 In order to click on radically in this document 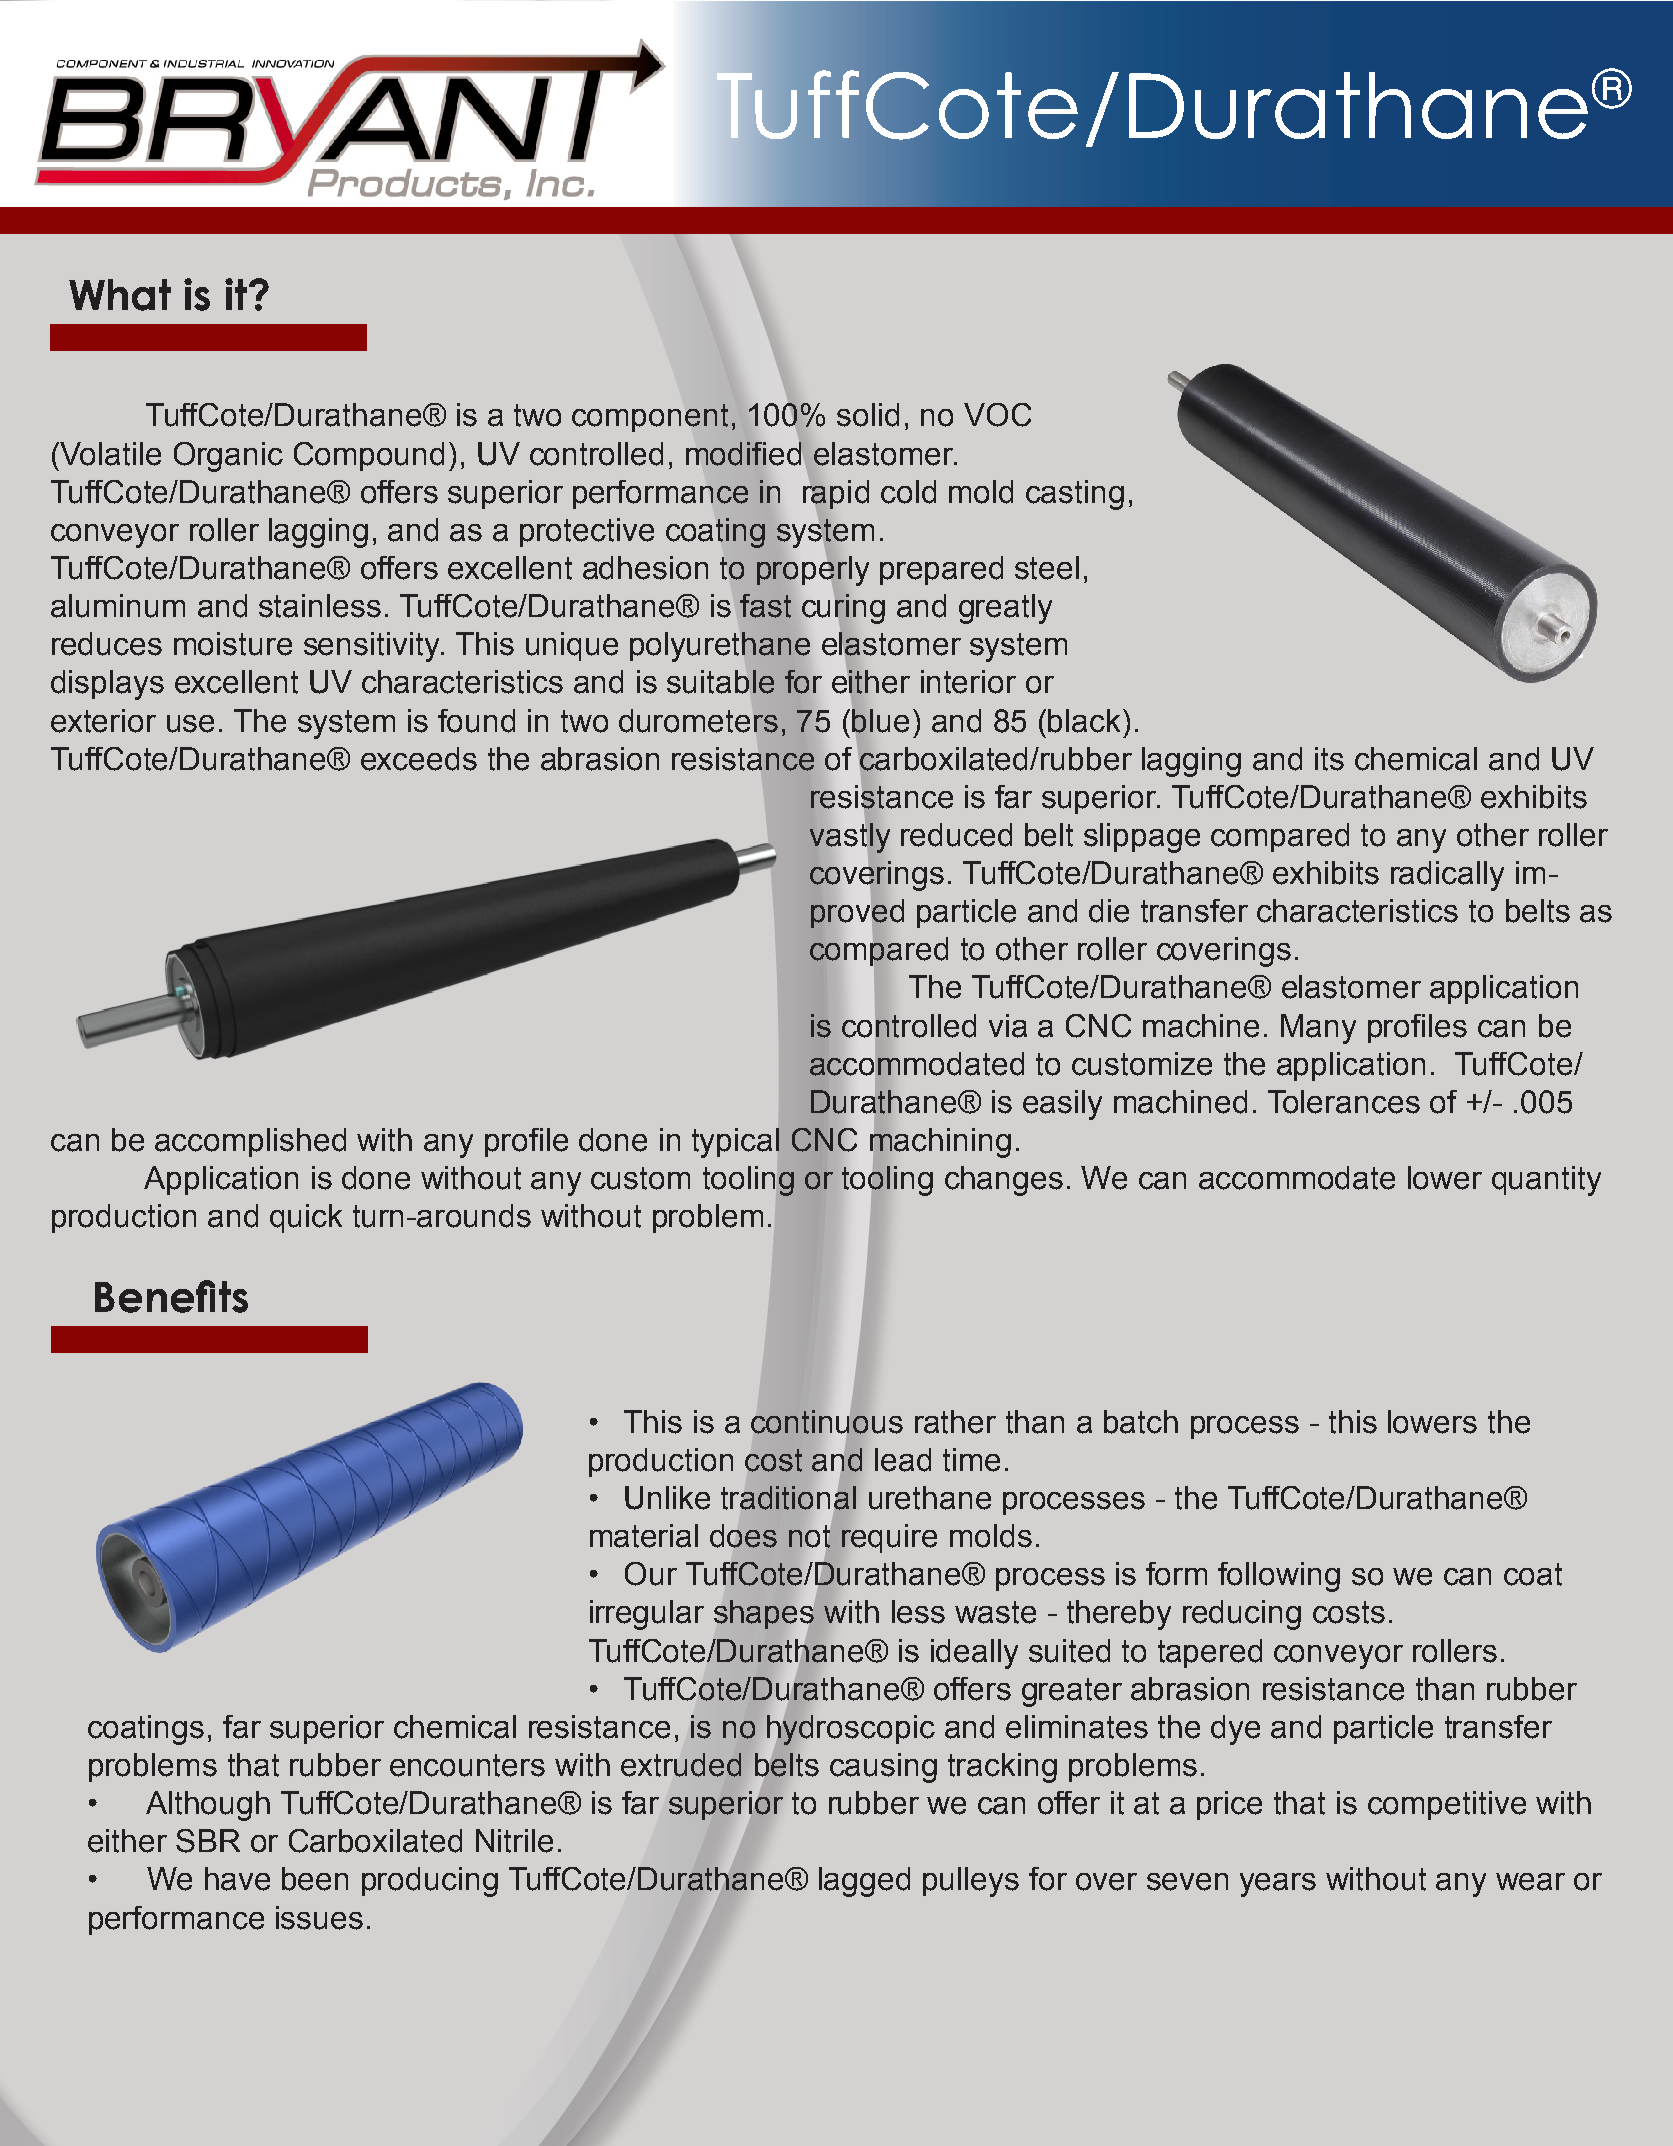, I will do `click(1447, 876)`.
